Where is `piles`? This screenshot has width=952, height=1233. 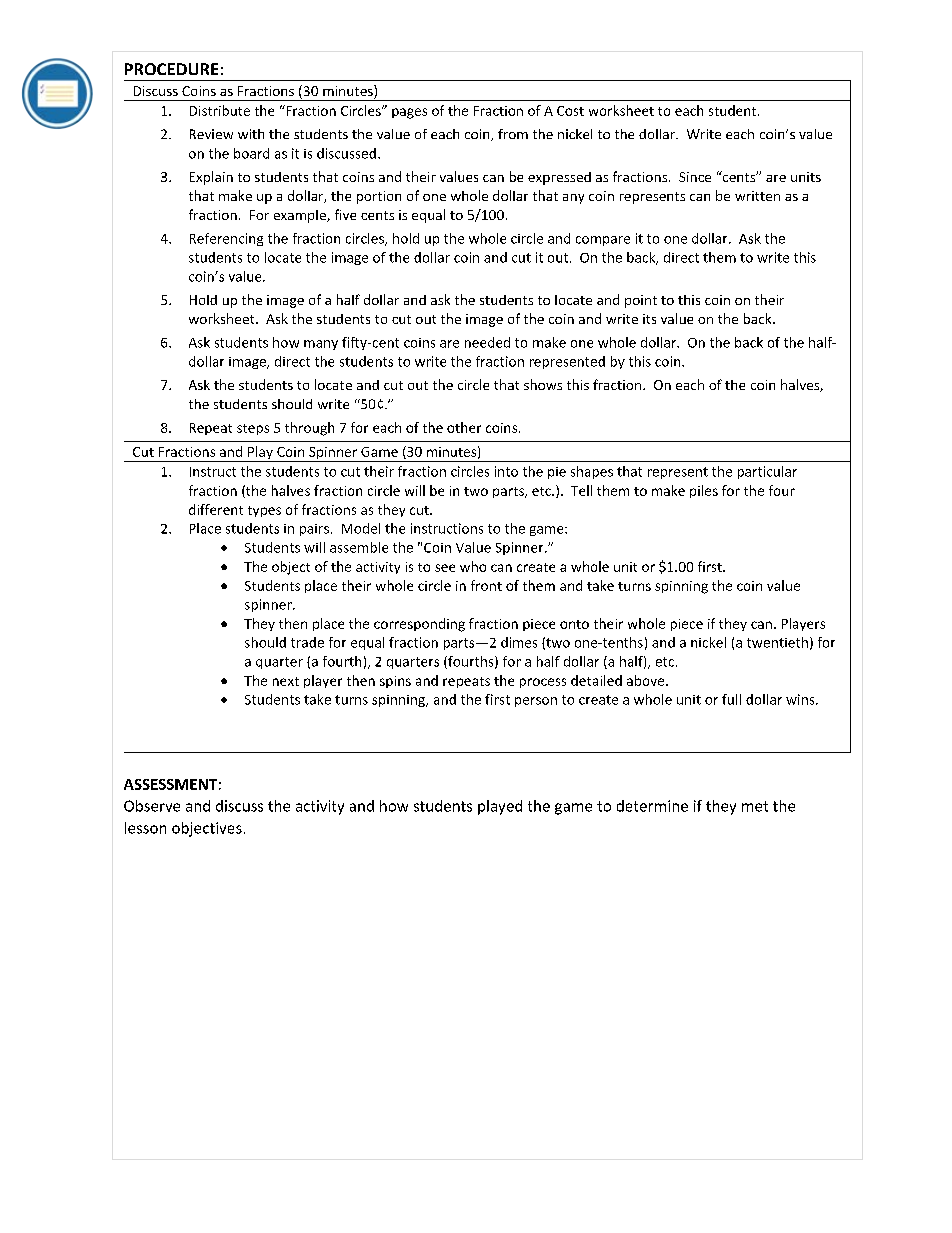
piles is located at coordinates (704, 491).
